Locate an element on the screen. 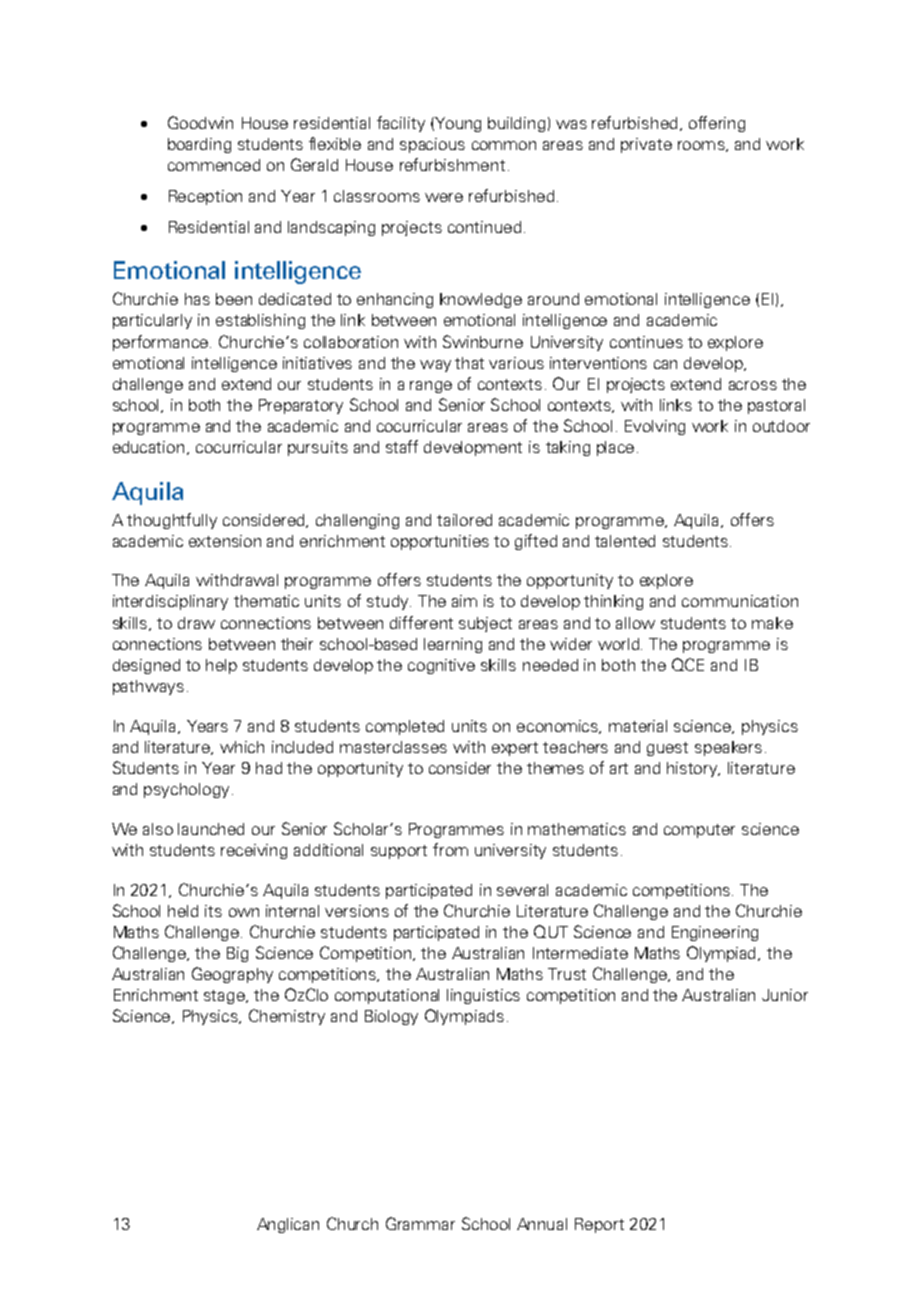 The width and height of the screenshot is (924, 1308). commenced is located at coordinates (214, 165).
